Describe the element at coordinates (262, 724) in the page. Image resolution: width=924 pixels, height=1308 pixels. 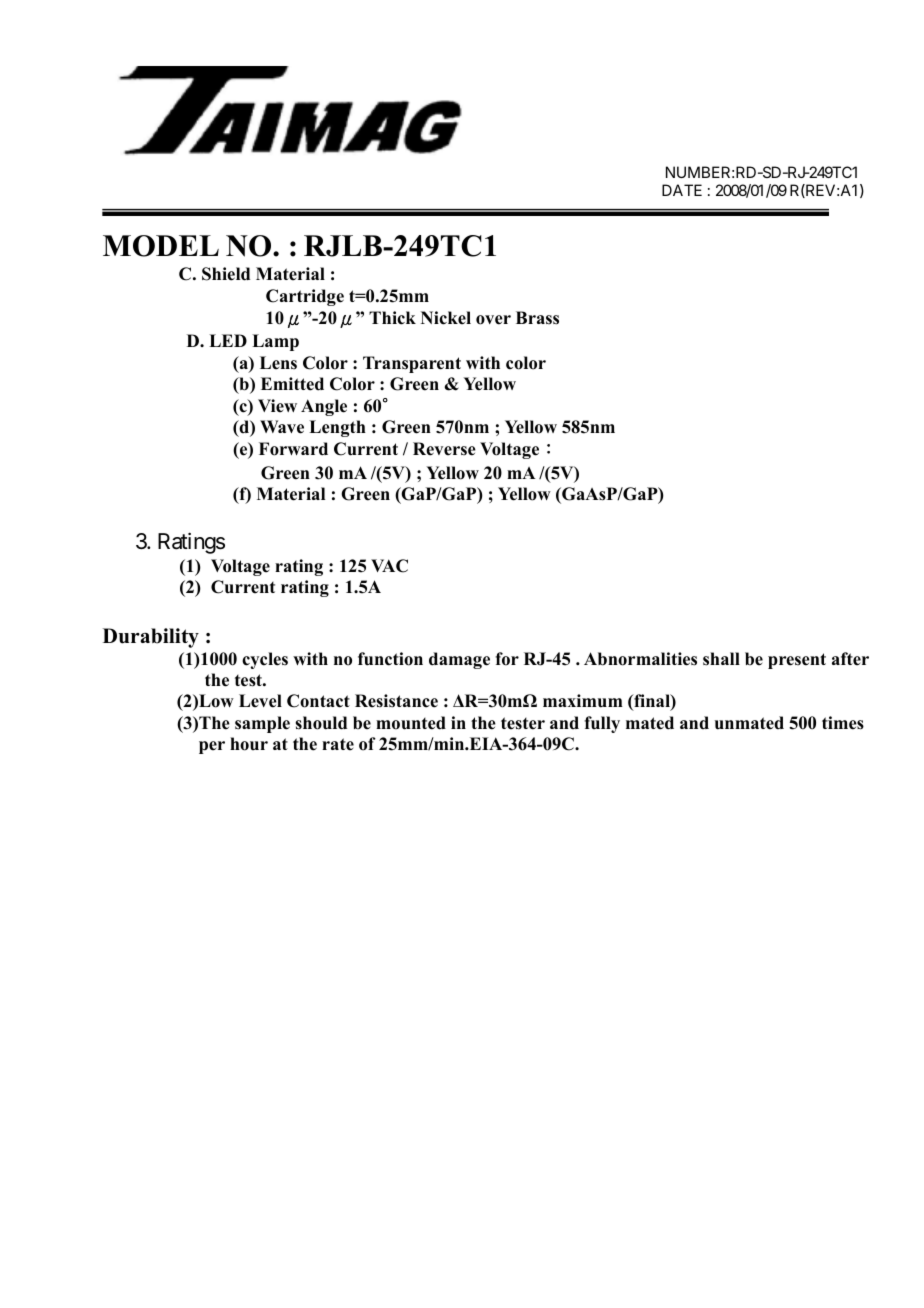
I see `sample` at that location.
